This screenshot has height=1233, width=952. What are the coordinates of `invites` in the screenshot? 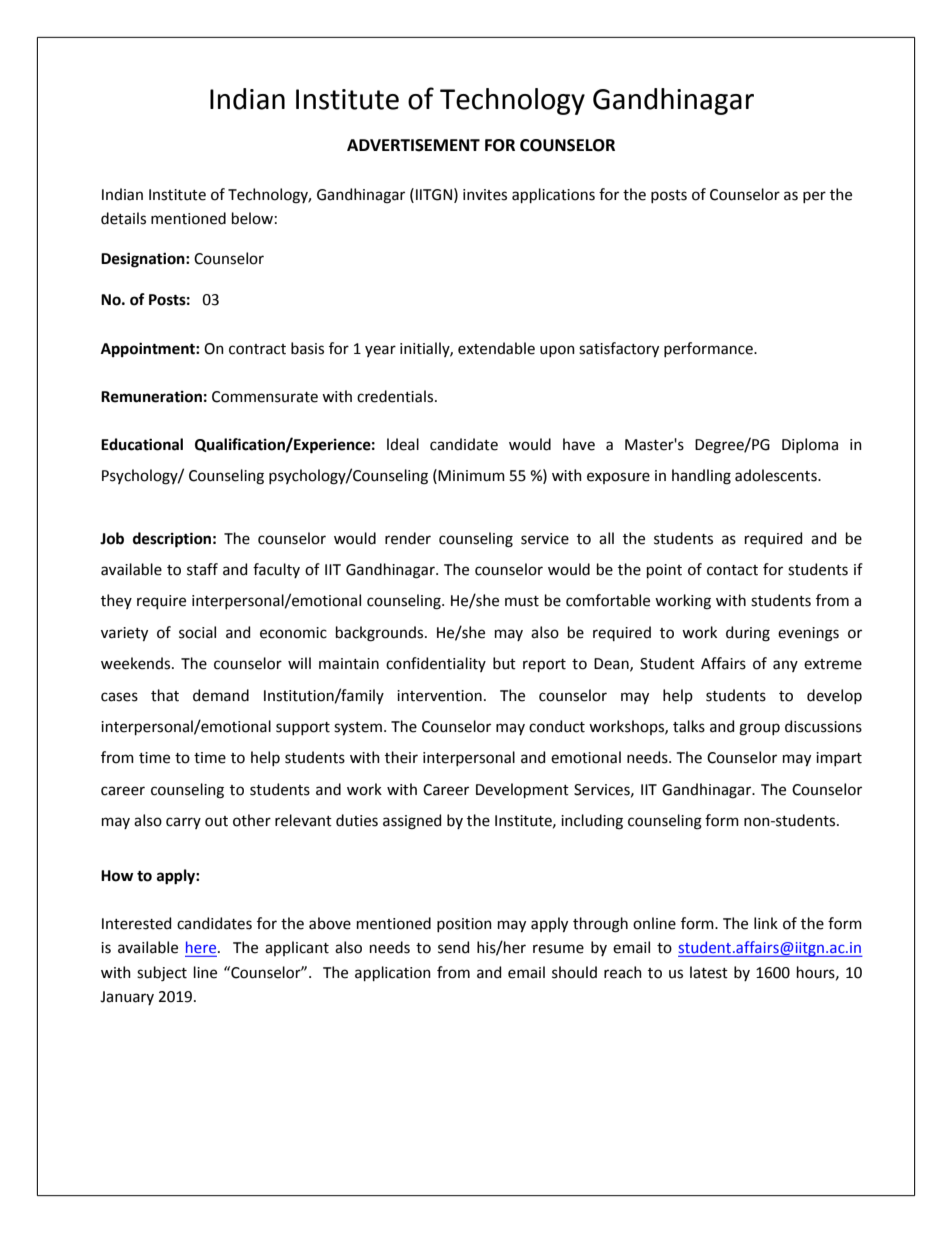 It's located at (485, 195).
